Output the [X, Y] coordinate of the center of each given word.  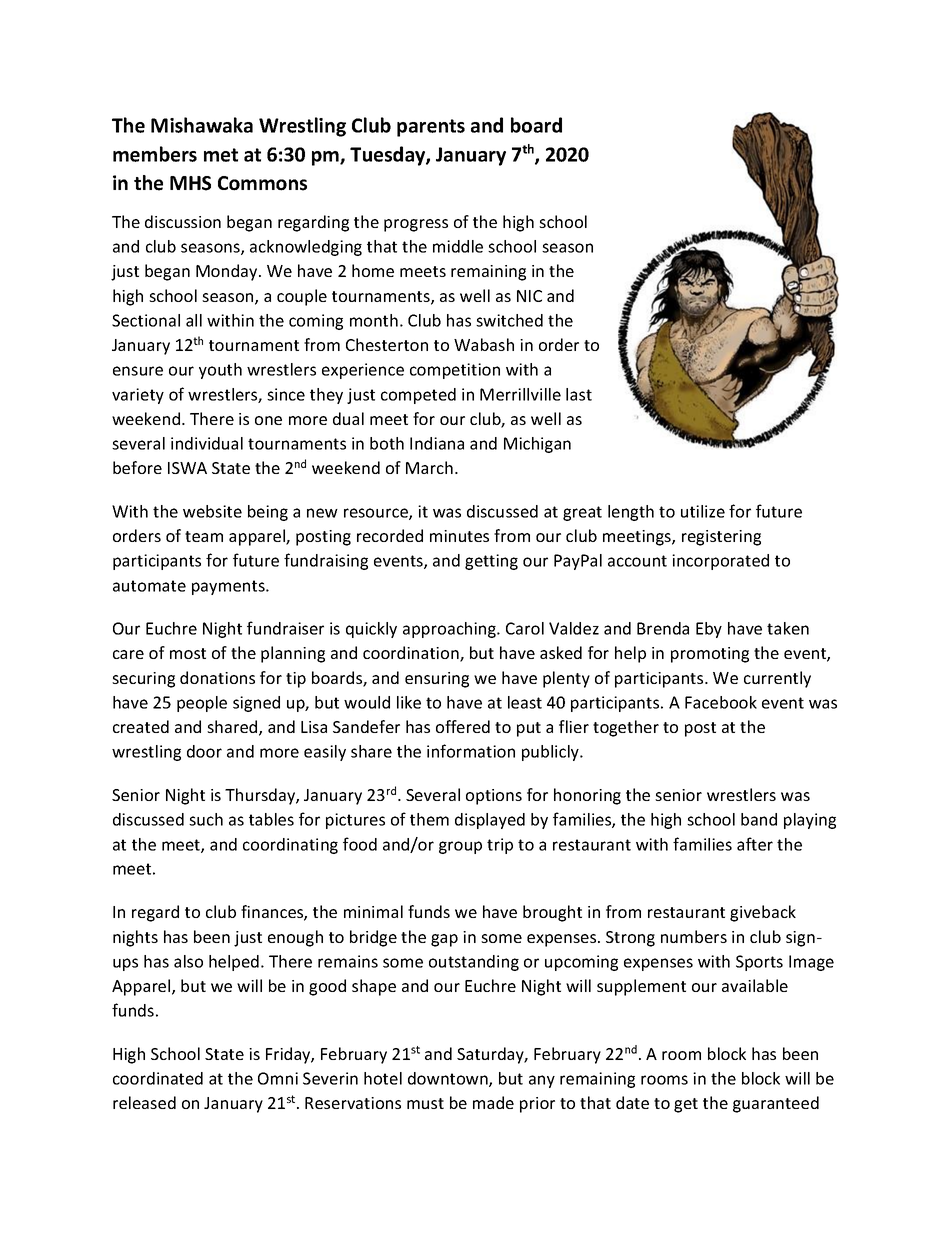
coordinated [158, 1078]
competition [455, 371]
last [579, 394]
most [188, 653]
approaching [450, 630]
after [755, 844]
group [460, 847]
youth [220, 371]
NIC [529, 296]
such [206, 819]
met [221, 155]
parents [431, 128]
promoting [710, 655]
